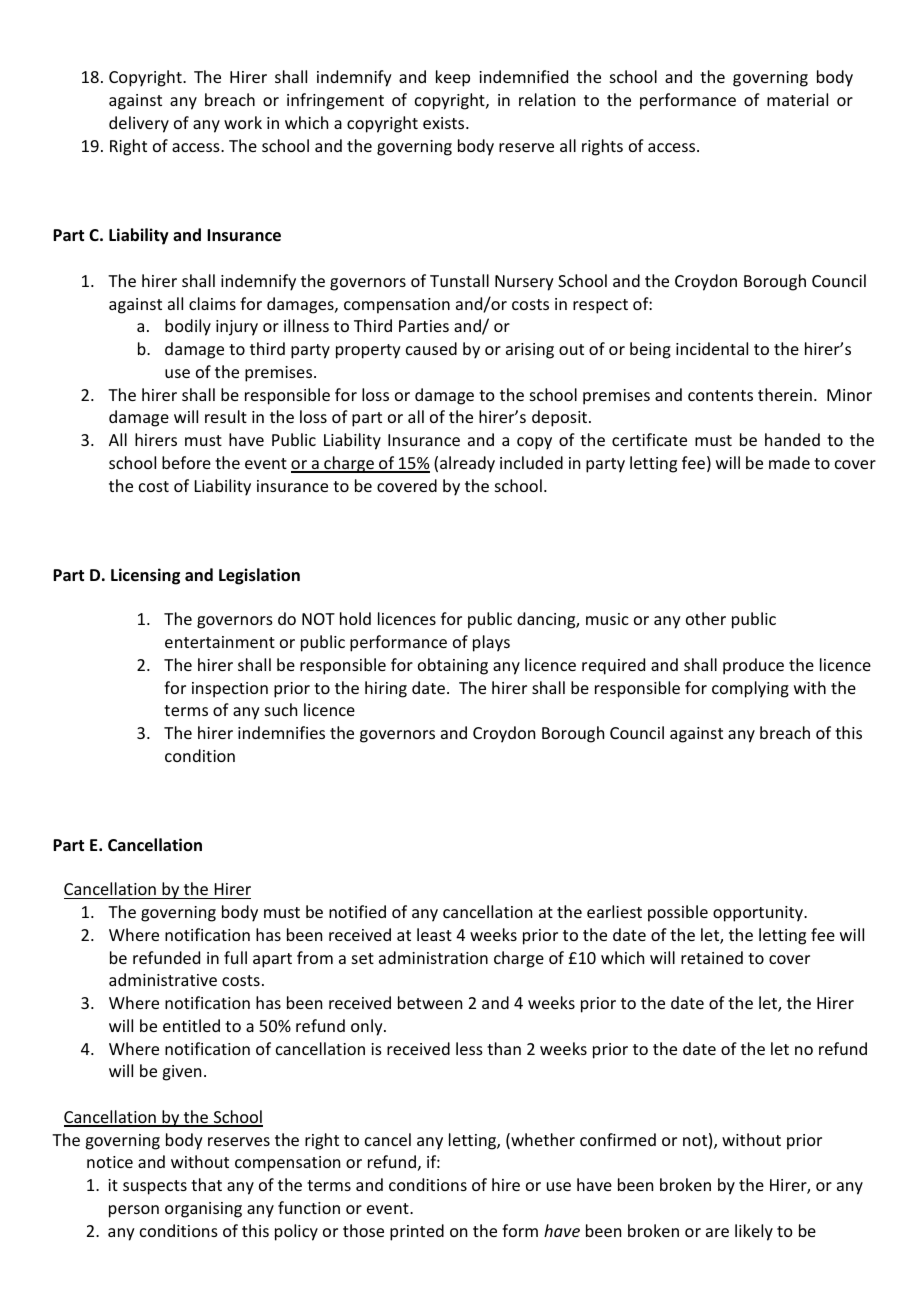 The width and height of the image is (924, 1308). I want to click on work, so click(243, 122).
